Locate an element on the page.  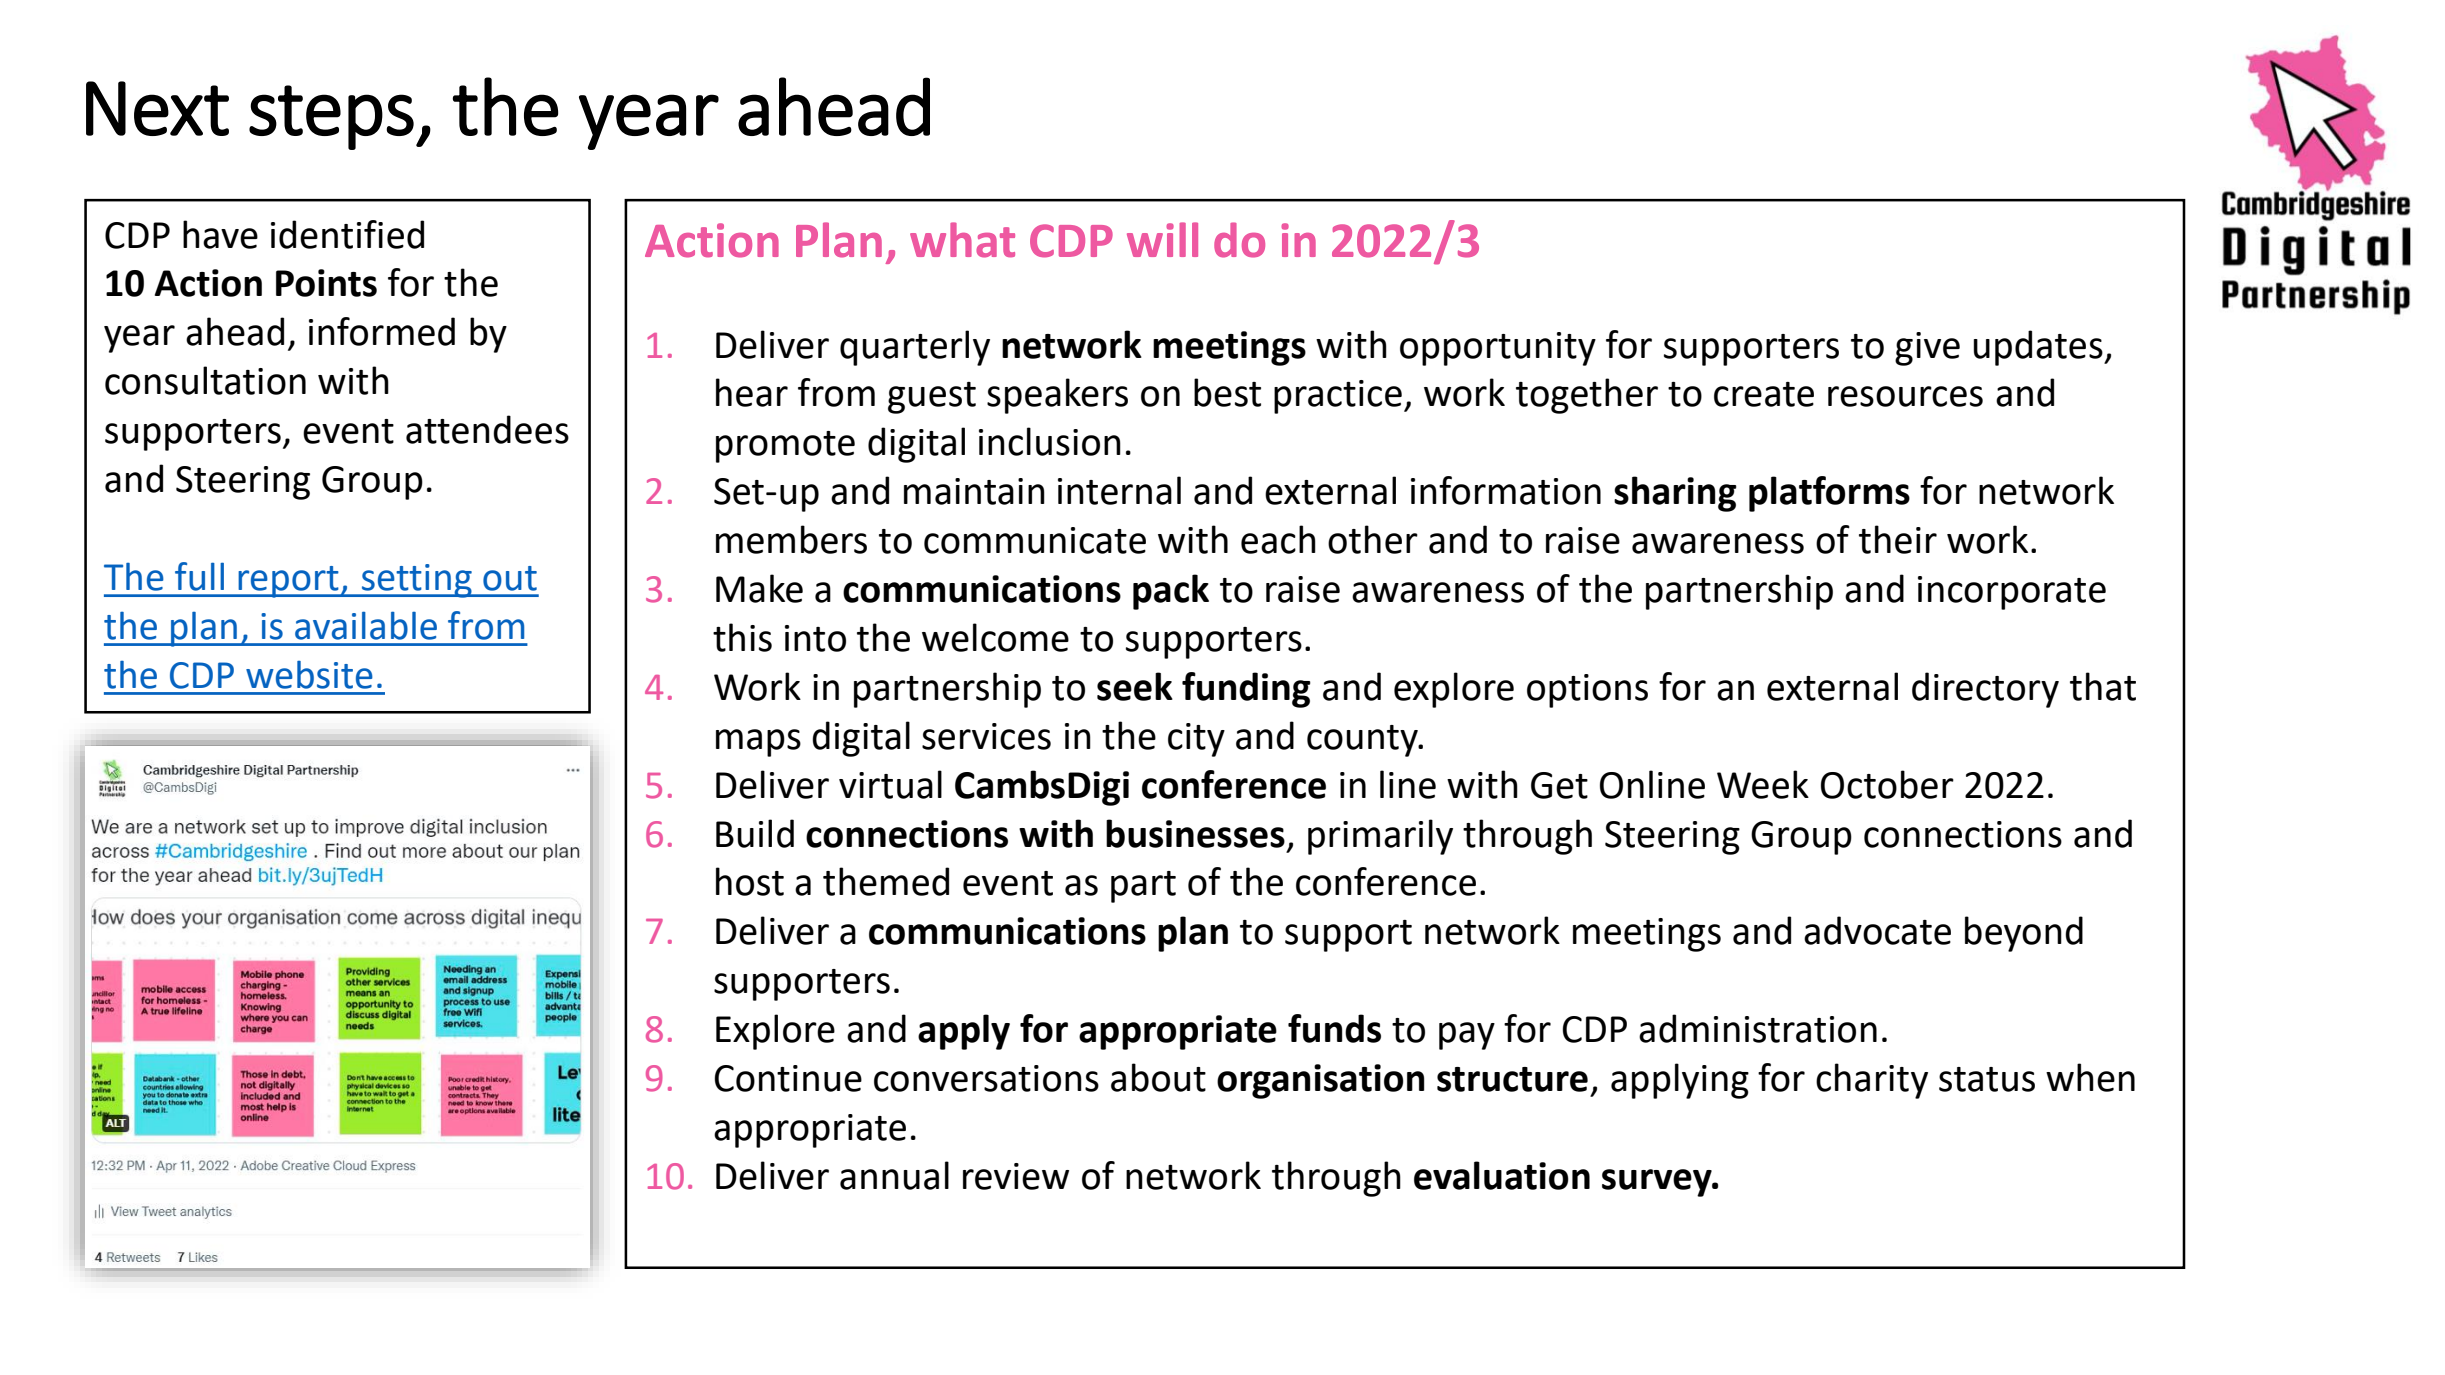
charity is located at coordinates (1872, 1081).
